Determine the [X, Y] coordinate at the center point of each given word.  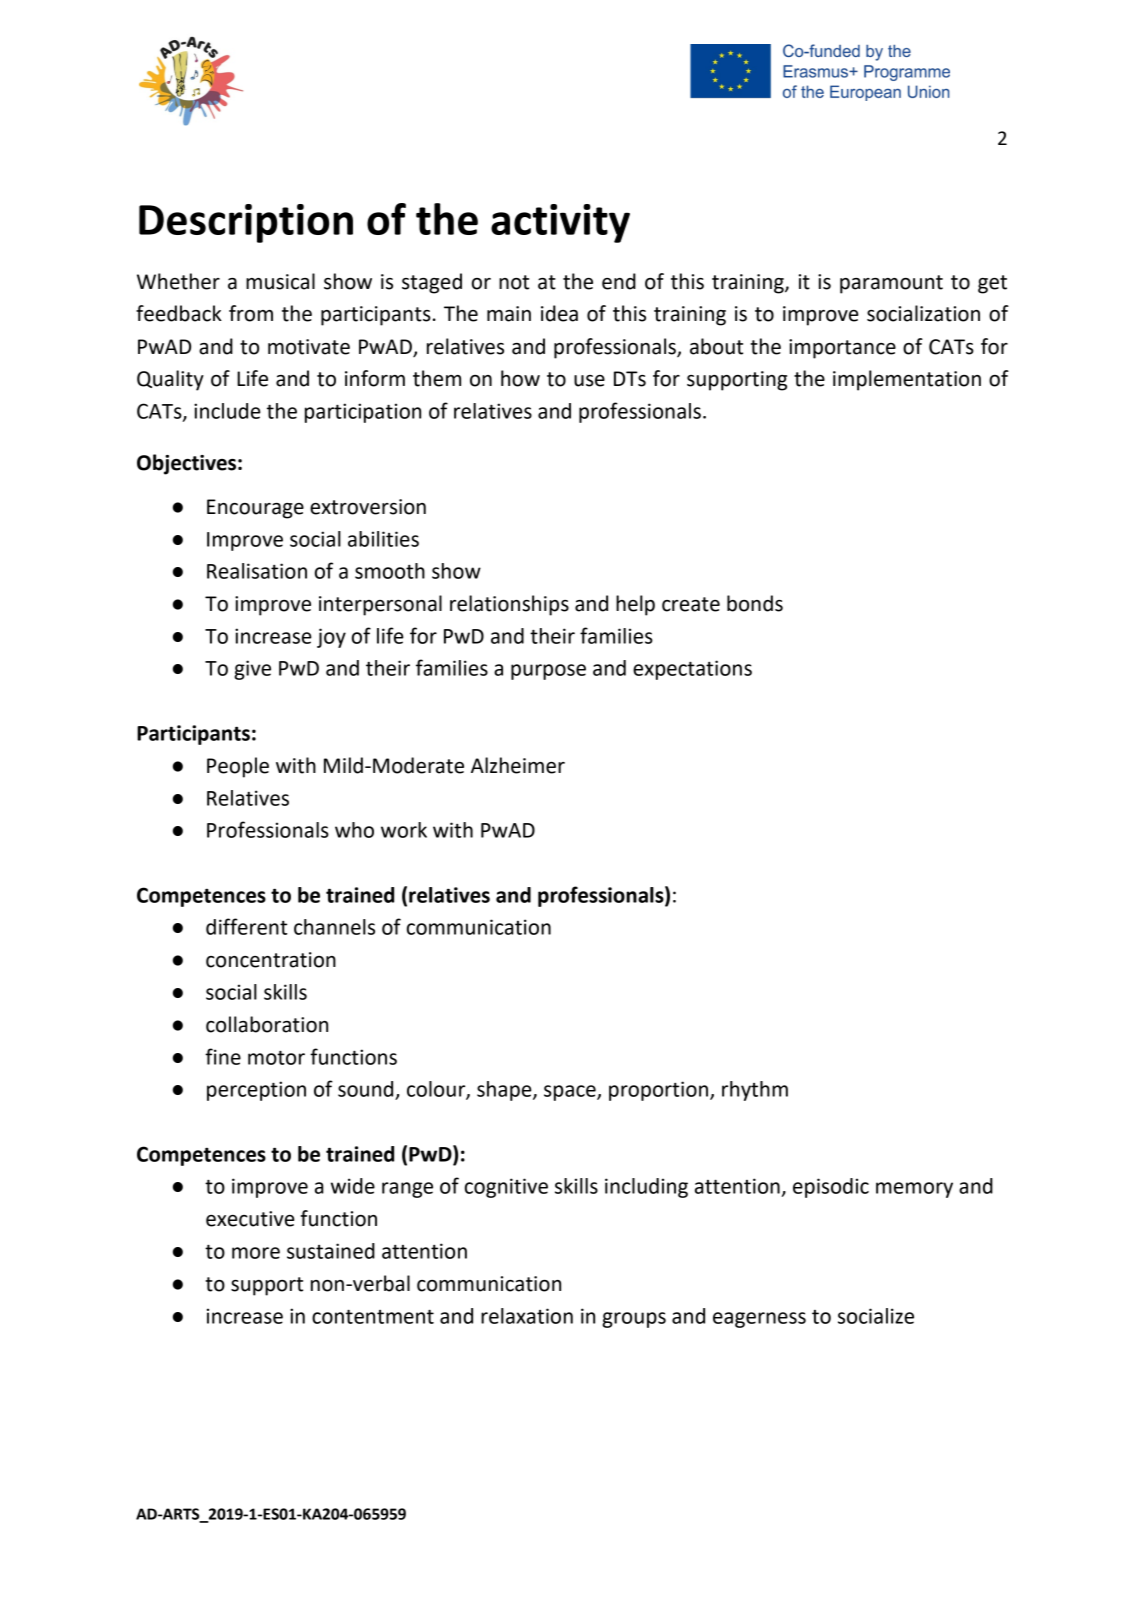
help [635, 605]
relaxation [527, 1316]
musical [280, 281]
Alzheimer [518, 765]
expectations [692, 670]
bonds [755, 603]
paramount [891, 284]
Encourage [255, 509]
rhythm [755, 1091]
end [619, 281]
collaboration [267, 1024]
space [571, 1093]
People [238, 767]
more [256, 1253]
